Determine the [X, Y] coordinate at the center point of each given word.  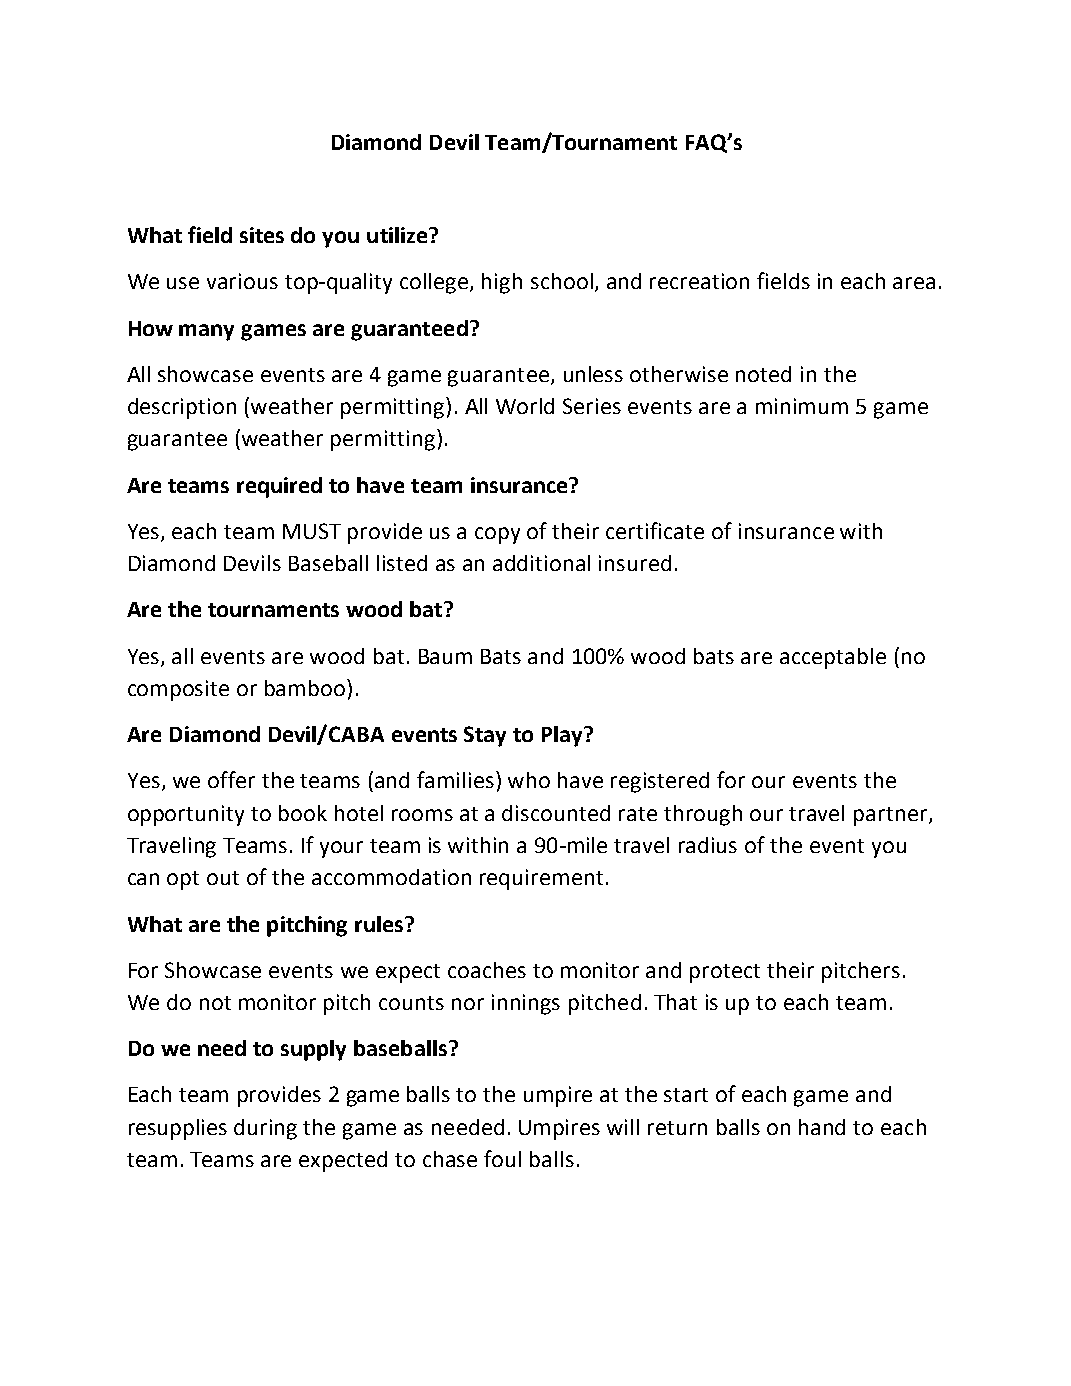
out [223, 878]
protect [725, 973]
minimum [802, 406]
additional [541, 563]
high [502, 283]
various [242, 281]
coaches [487, 970]
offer [231, 779]
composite [178, 690]
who [529, 780]
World [525, 406]
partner [892, 816]
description [182, 408]
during [265, 1129]
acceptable [833, 658]
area [914, 283]
